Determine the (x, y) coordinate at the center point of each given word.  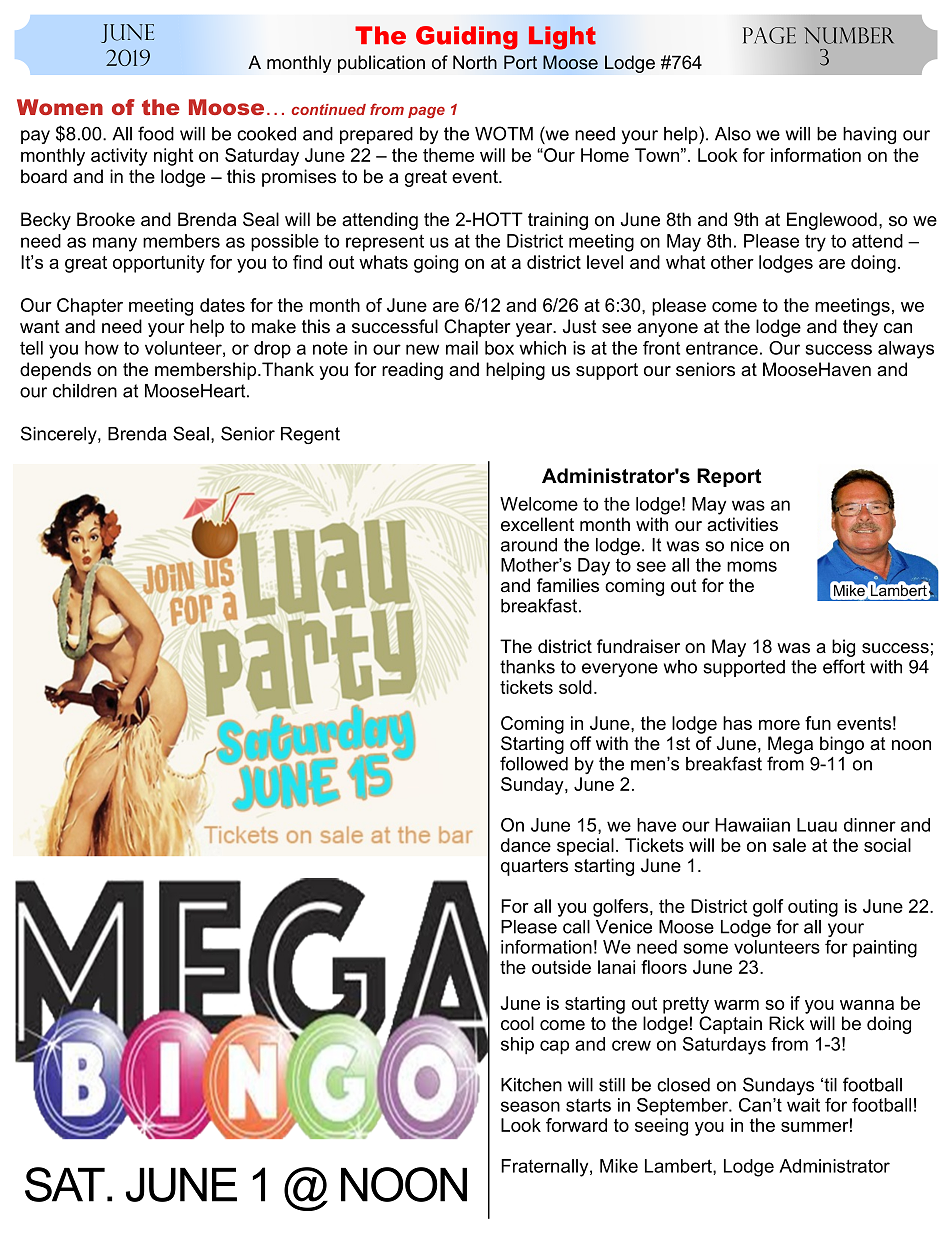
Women (60, 107)
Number (849, 35)
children (85, 391)
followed (534, 763)
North (475, 62)
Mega (790, 745)
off (580, 743)
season (530, 1106)
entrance (722, 348)
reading (412, 371)
